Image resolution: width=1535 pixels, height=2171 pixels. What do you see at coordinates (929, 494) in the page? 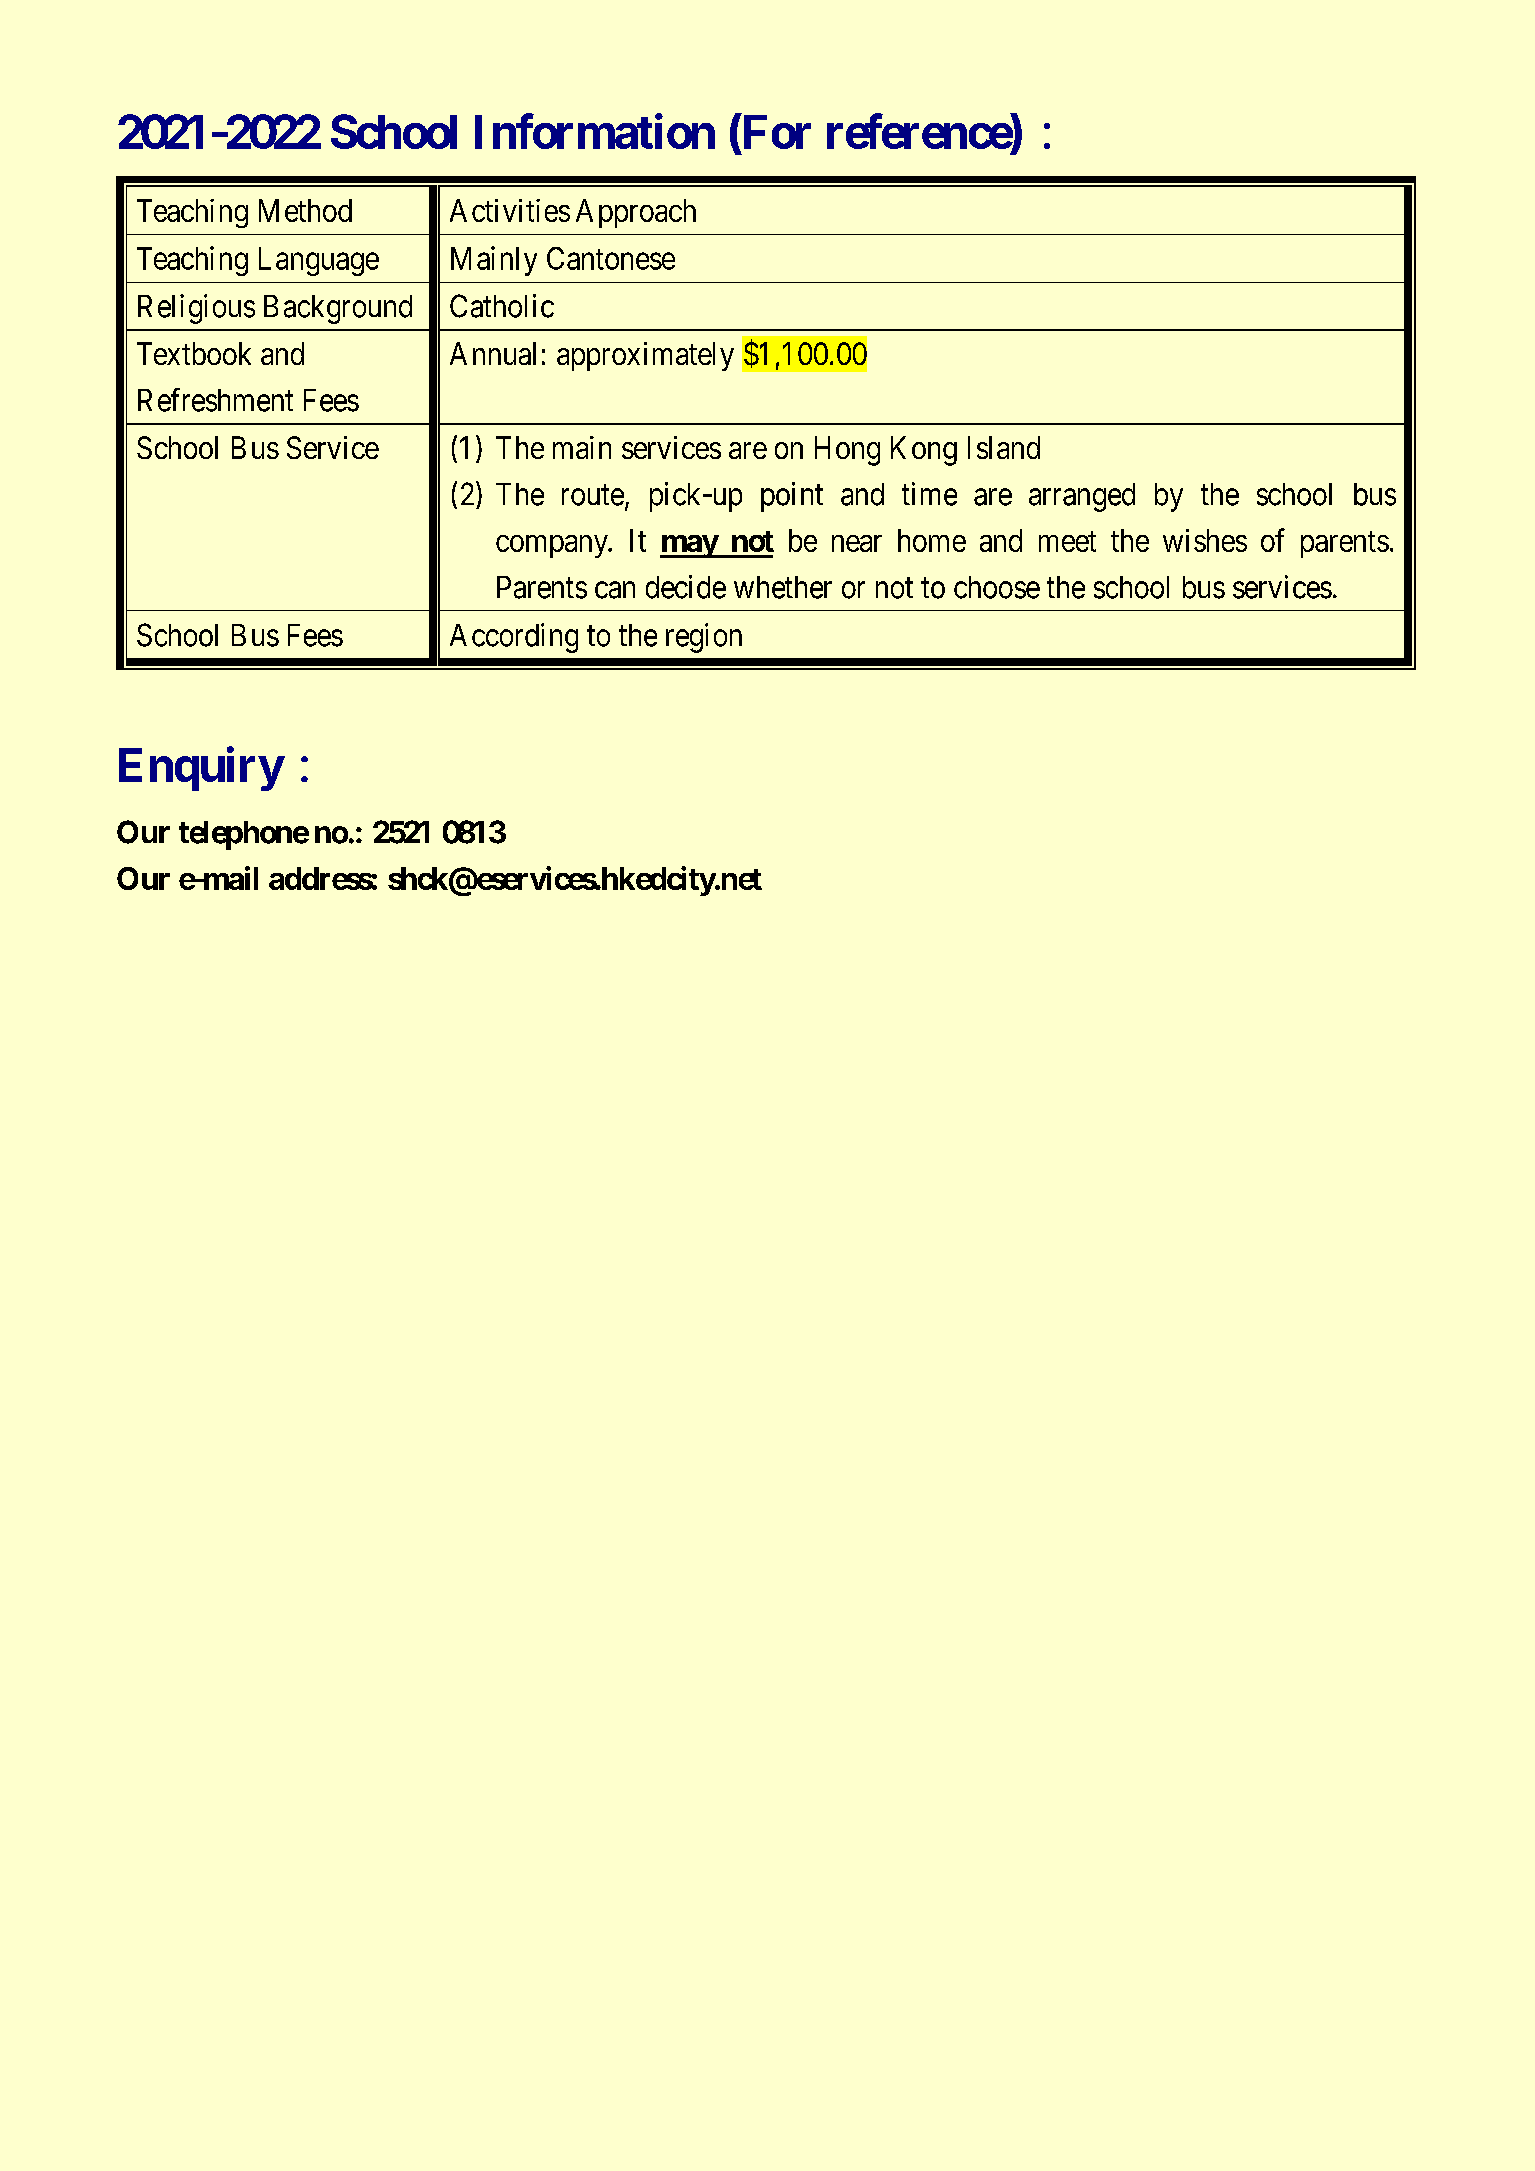
I see `time` at bounding box center [929, 494].
